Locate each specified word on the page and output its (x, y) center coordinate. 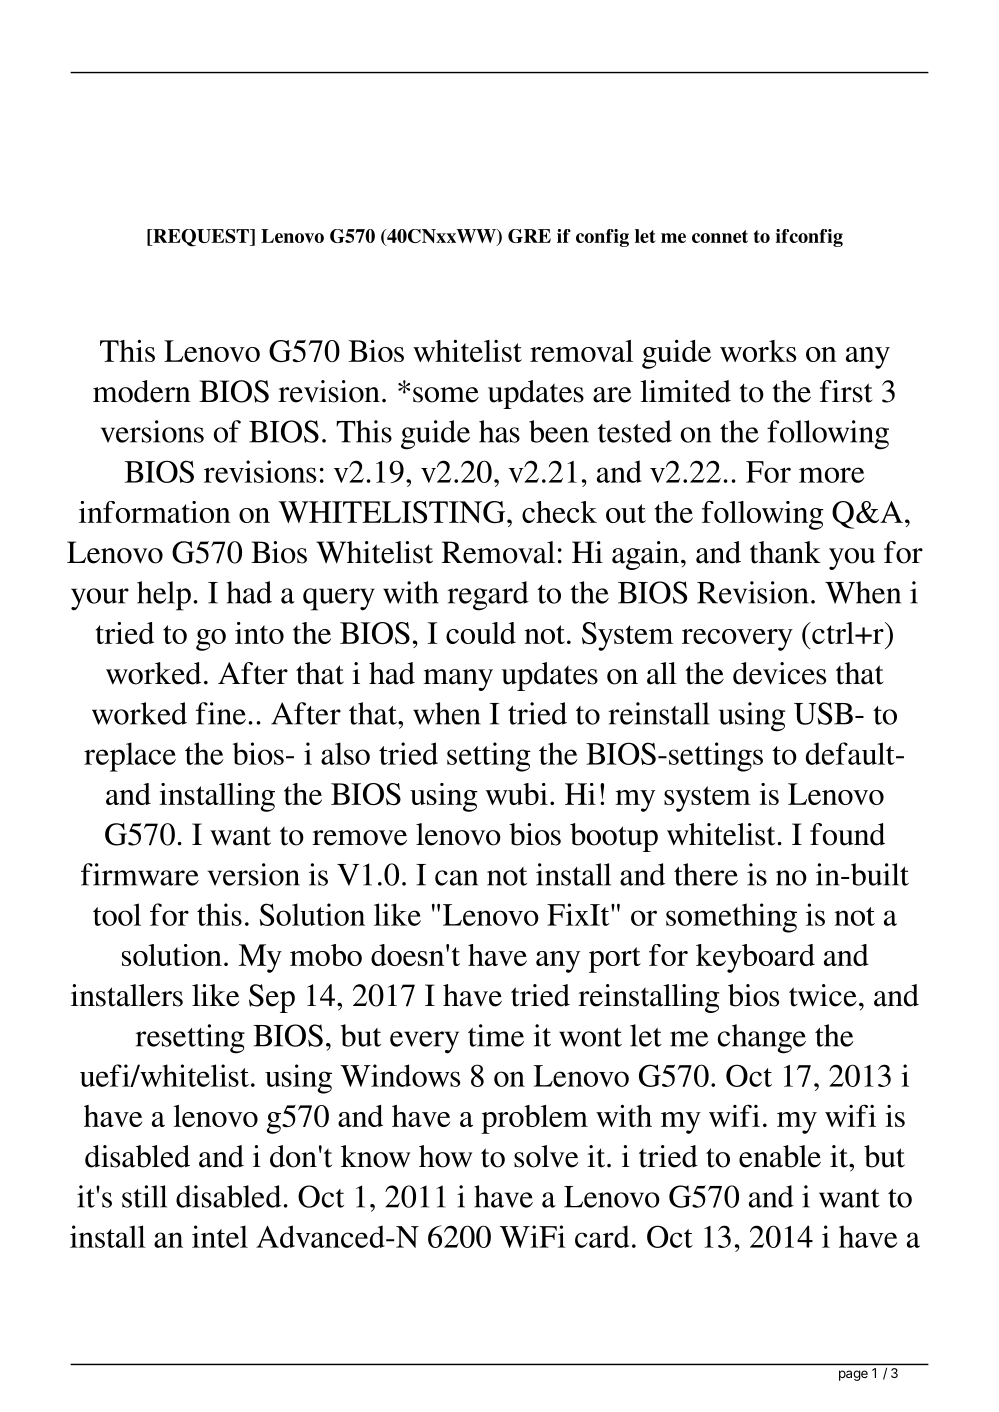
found (847, 834)
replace (130, 757)
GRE (529, 236)
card (602, 1236)
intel (220, 1236)
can (456, 878)
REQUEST (201, 238)
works (758, 351)
